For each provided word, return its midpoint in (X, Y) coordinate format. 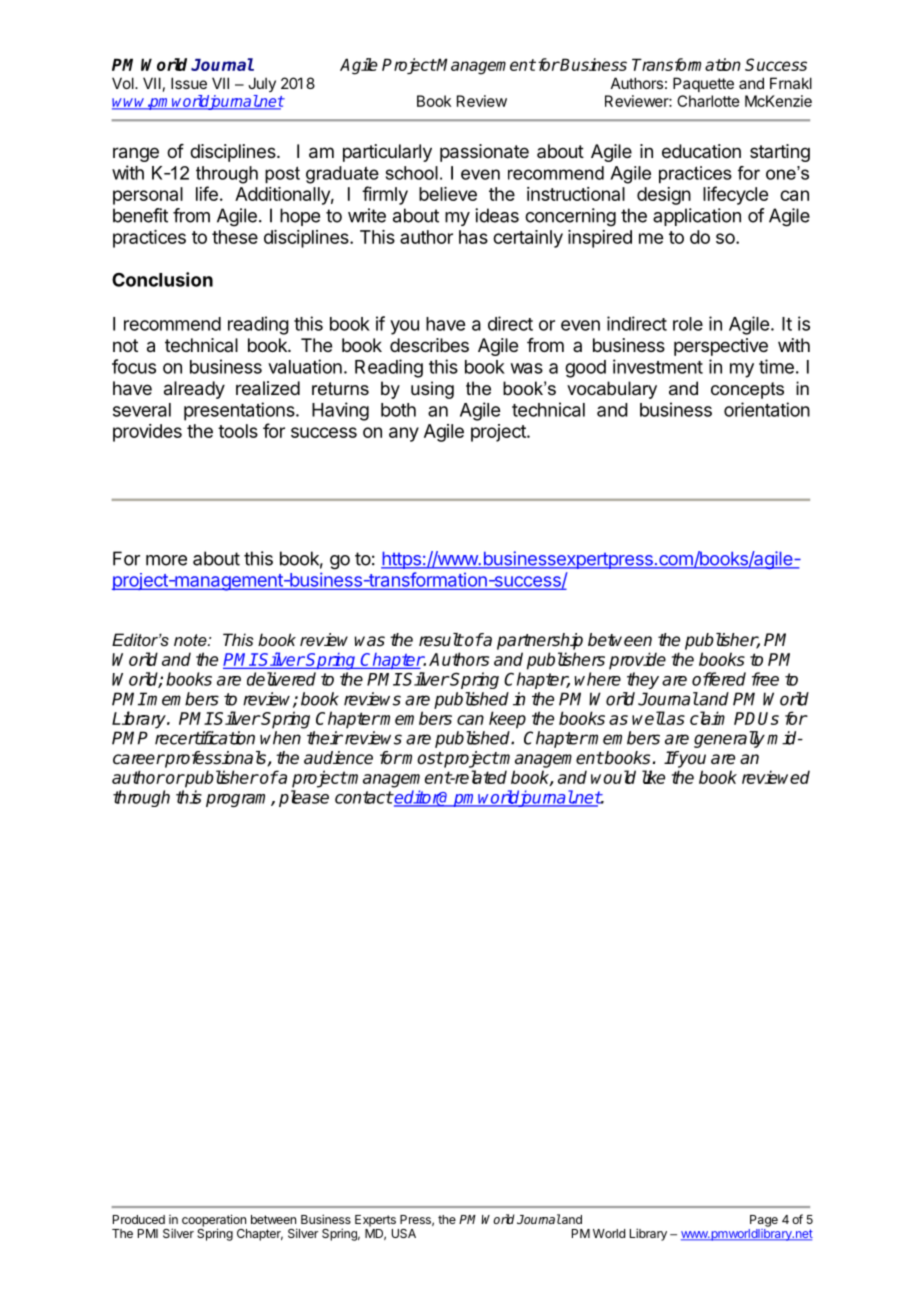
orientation (767, 409)
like (653, 777)
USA (404, 1233)
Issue (189, 83)
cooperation (214, 1221)
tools (238, 431)
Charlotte (708, 101)
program (239, 800)
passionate (484, 153)
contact (364, 797)
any (404, 434)
